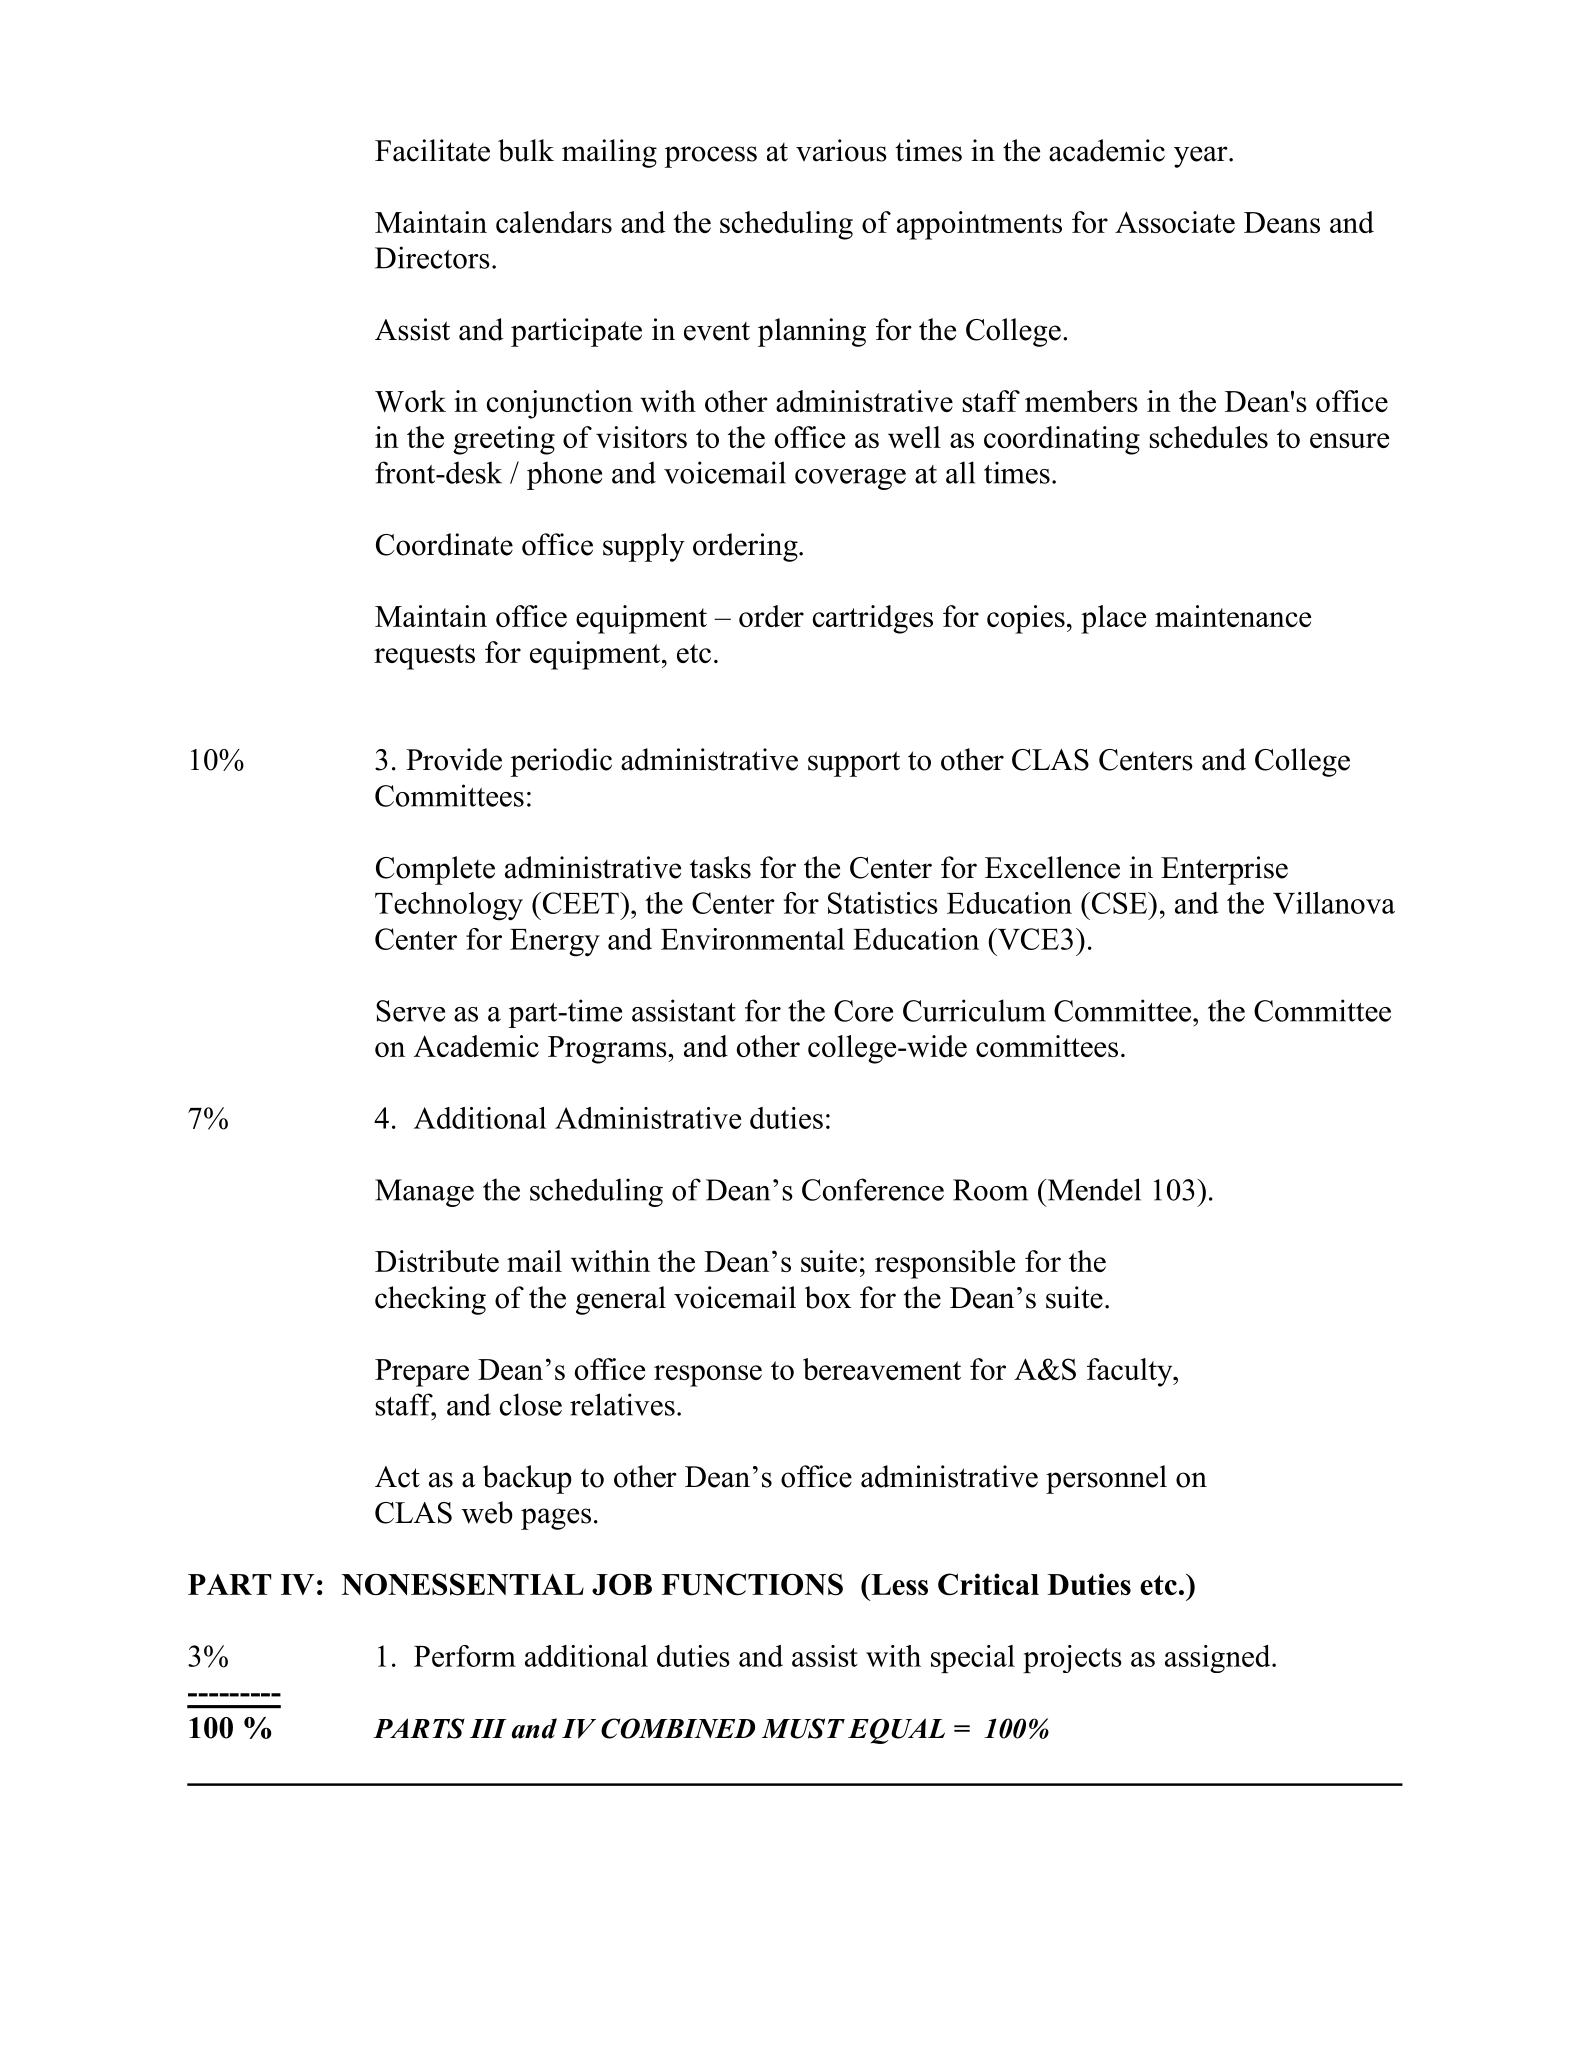  What do you see at coordinates (555, 943) in the image?
I see `Energy` at bounding box center [555, 943].
